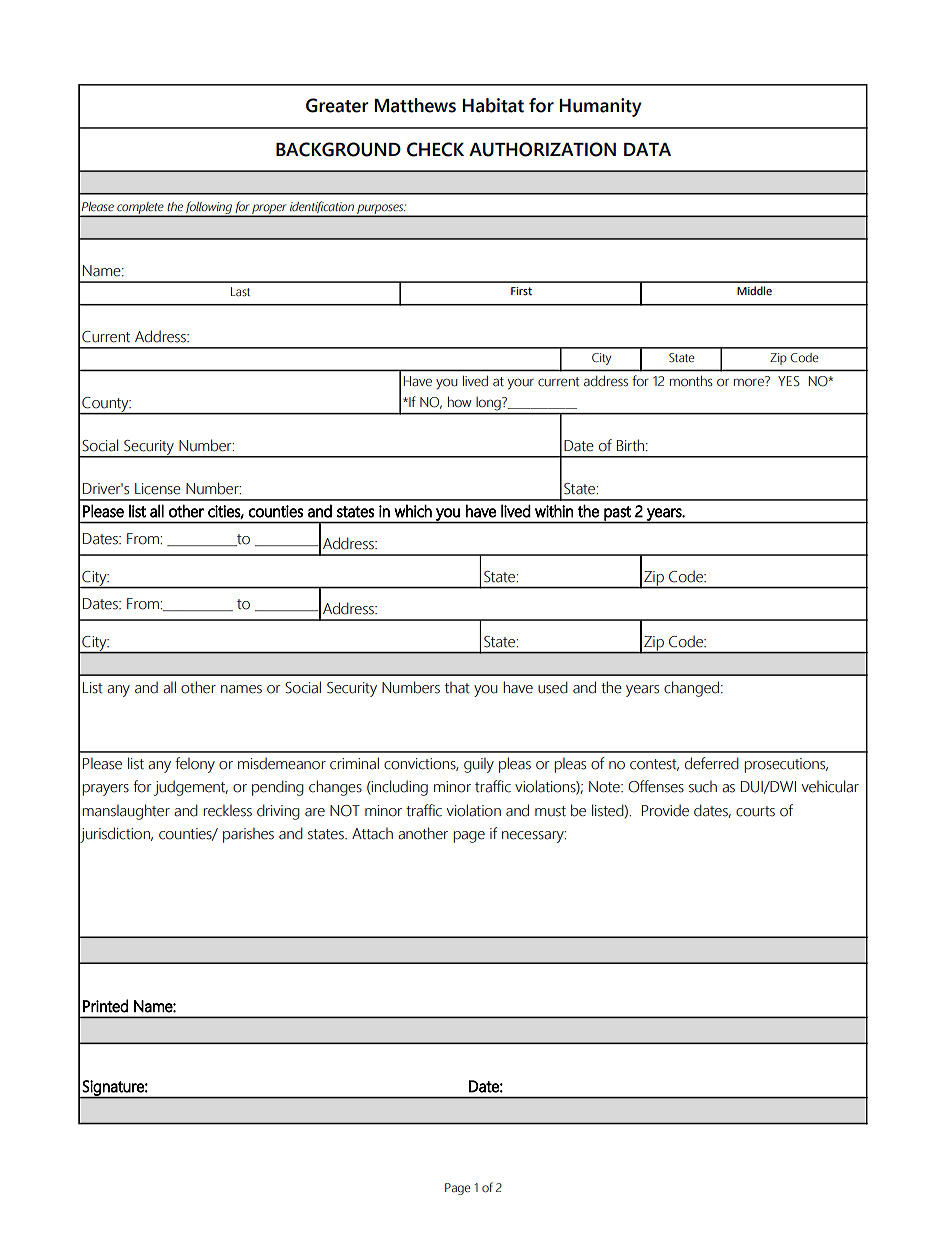 This screenshot has height=1233, width=952. I want to click on DATA, so click(647, 149).
